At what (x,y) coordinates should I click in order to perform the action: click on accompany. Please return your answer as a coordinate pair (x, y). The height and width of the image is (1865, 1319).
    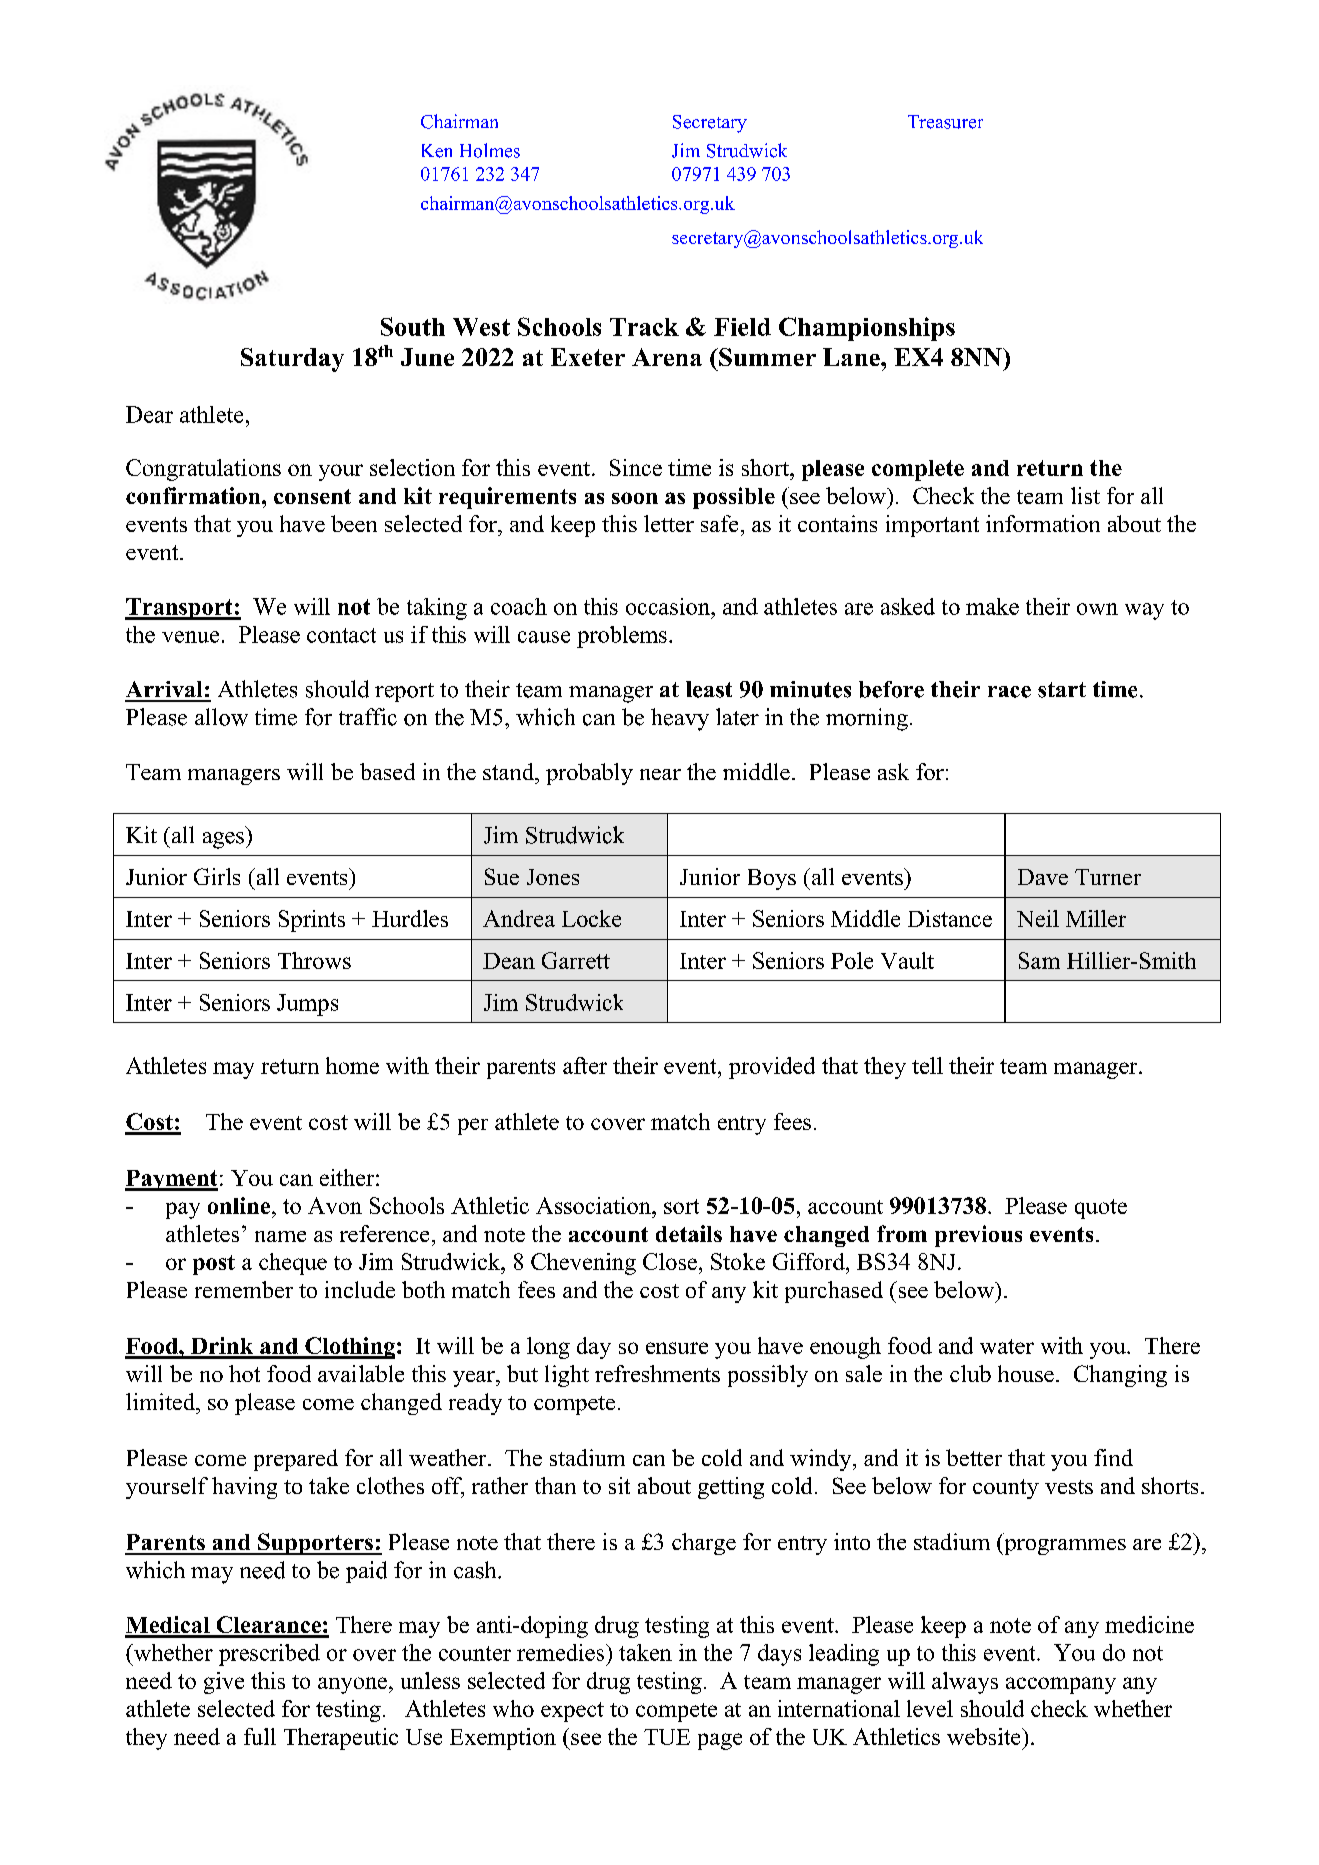
    Looking at the image, I should click on (1061, 1685).
